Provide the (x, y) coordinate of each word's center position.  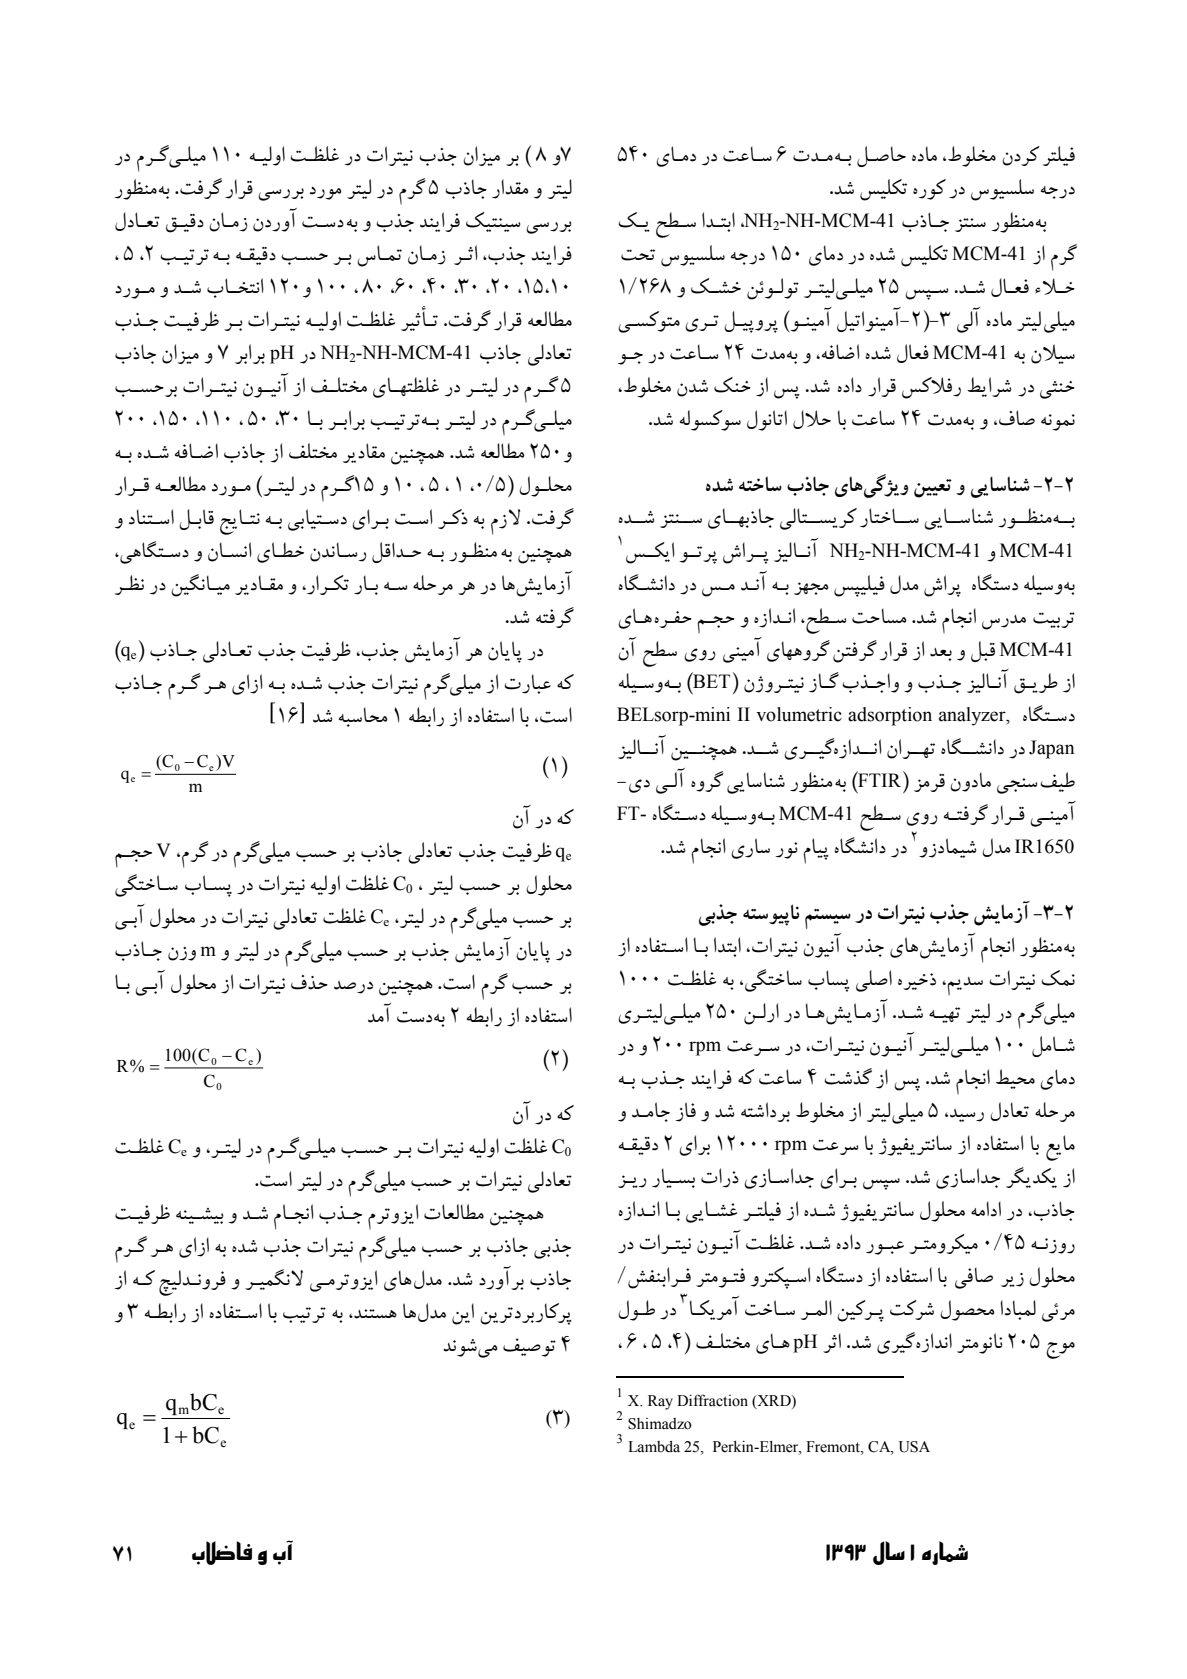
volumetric (799, 714)
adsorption (890, 716)
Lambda (654, 1447)
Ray (660, 1402)
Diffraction (712, 1400)
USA (914, 1447)
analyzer (973, 716)
